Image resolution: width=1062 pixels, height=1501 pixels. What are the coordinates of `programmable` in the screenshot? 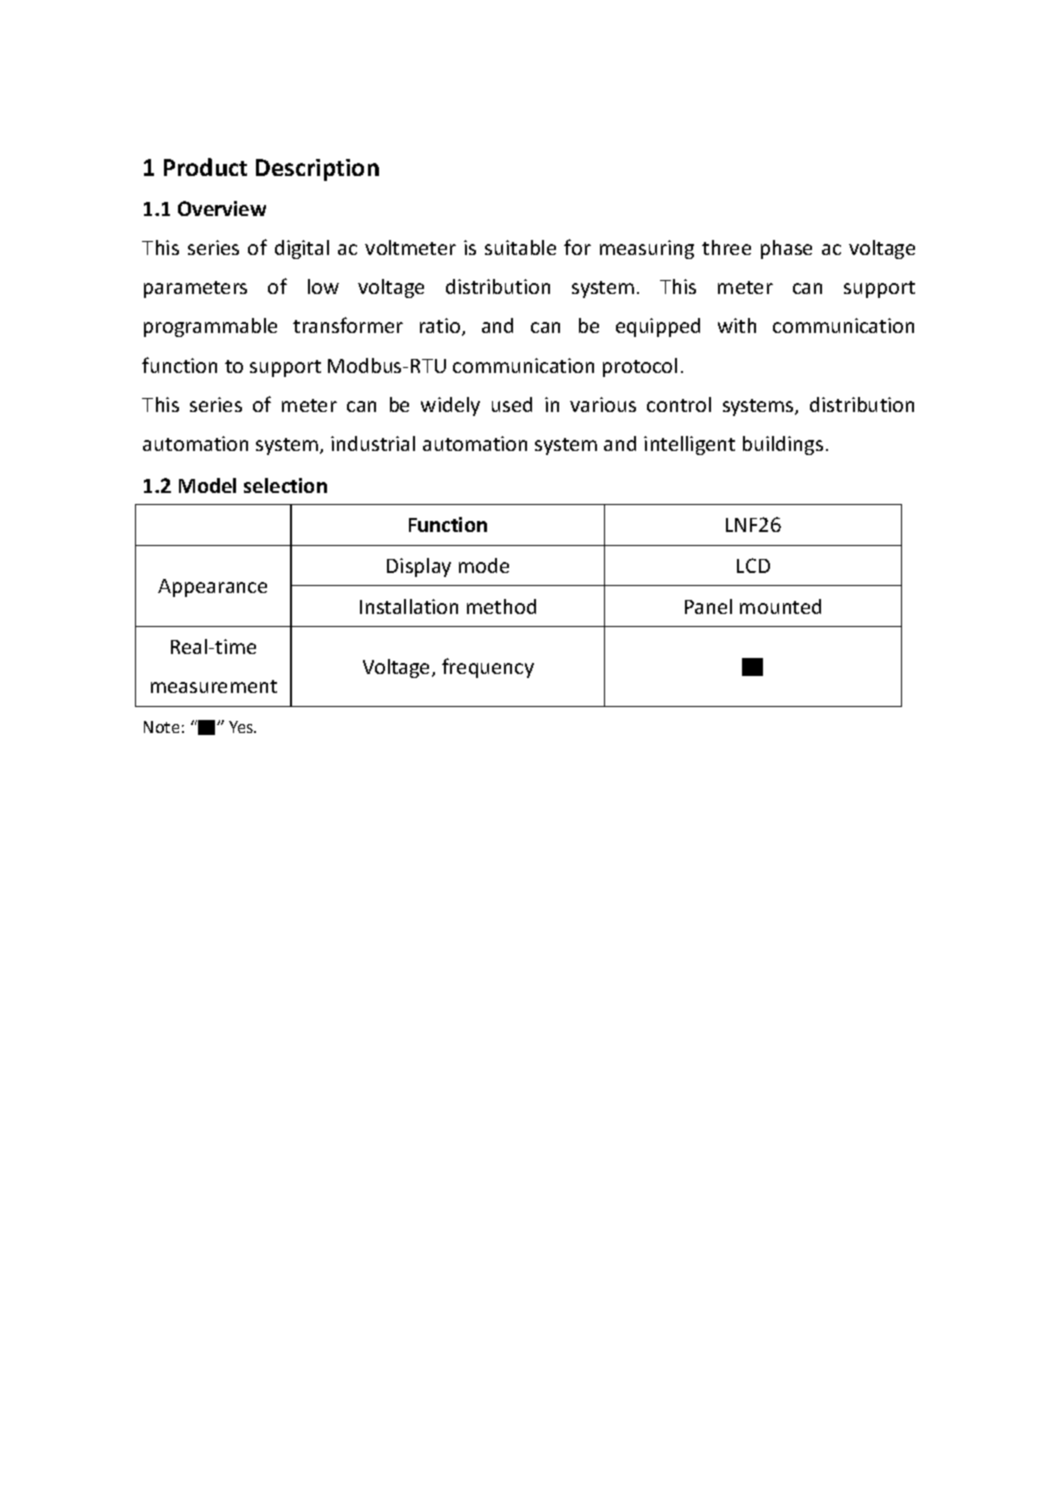 It's located at (210, 327).
